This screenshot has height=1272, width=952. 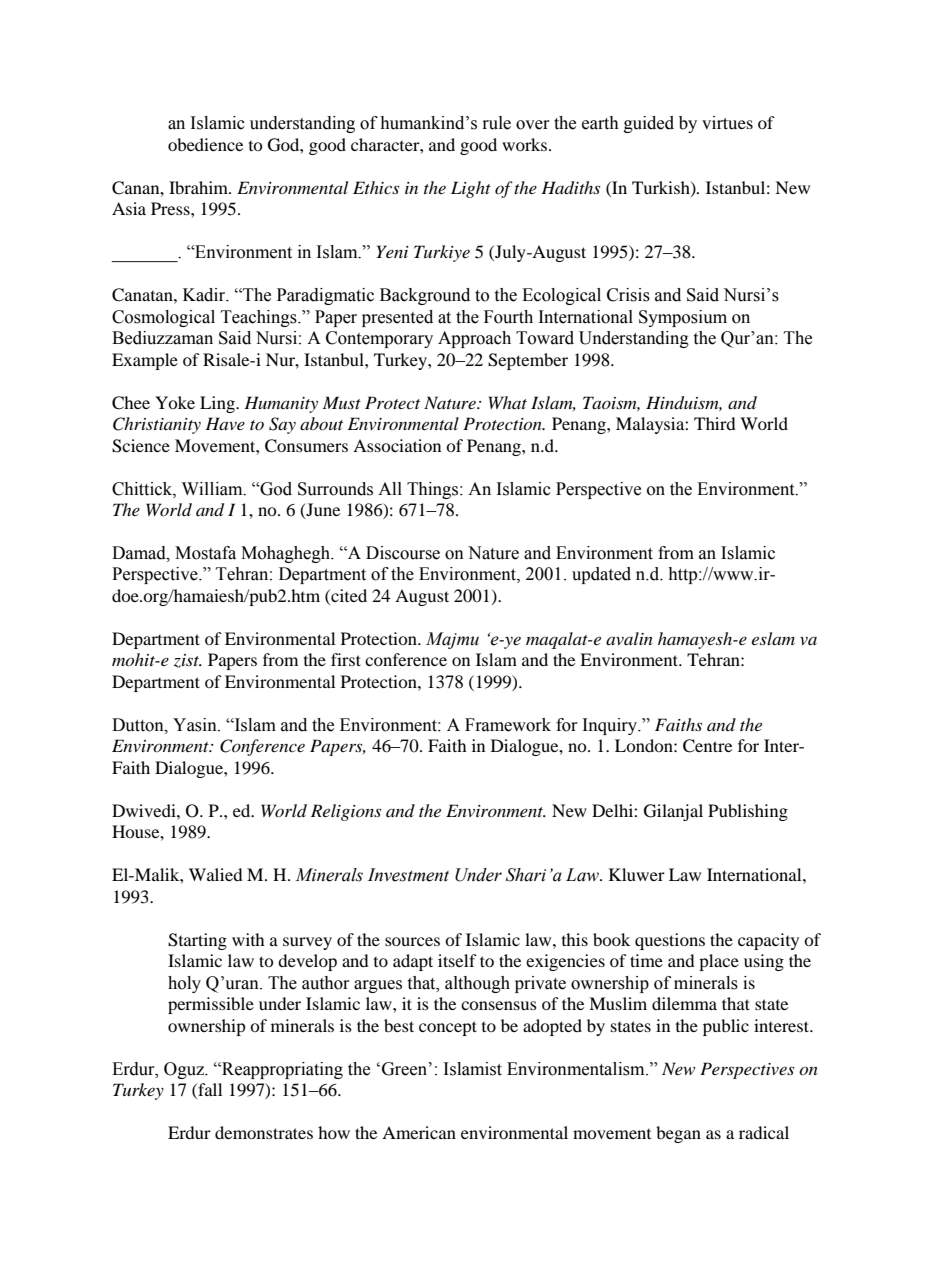 What do you see at coordinates (707, 746) in the screenshot?
I see `Centre` at bounding box center [707, 746].
